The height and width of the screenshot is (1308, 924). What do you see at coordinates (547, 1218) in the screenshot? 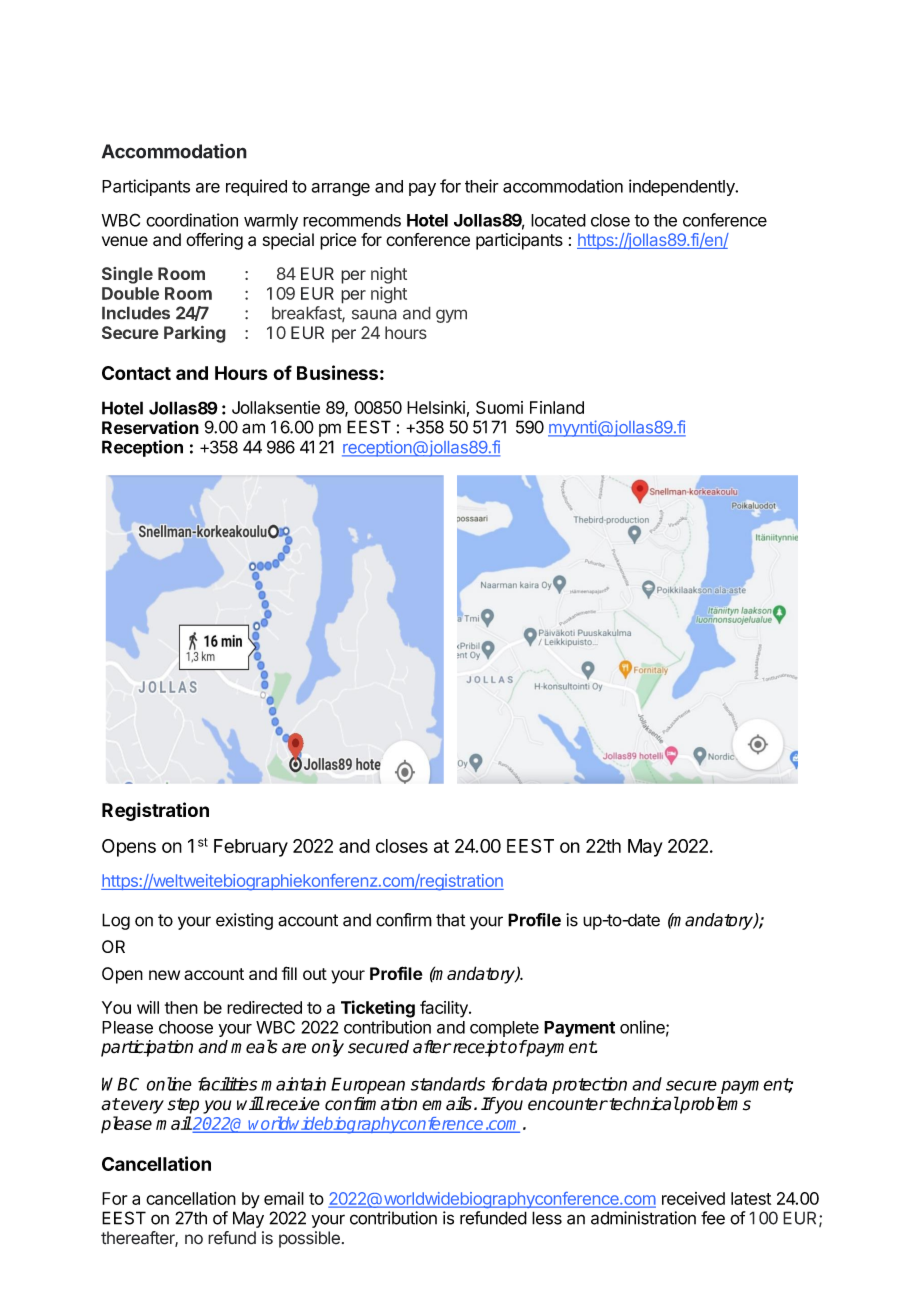
I see `less` at bounding box center [547, 1218].
